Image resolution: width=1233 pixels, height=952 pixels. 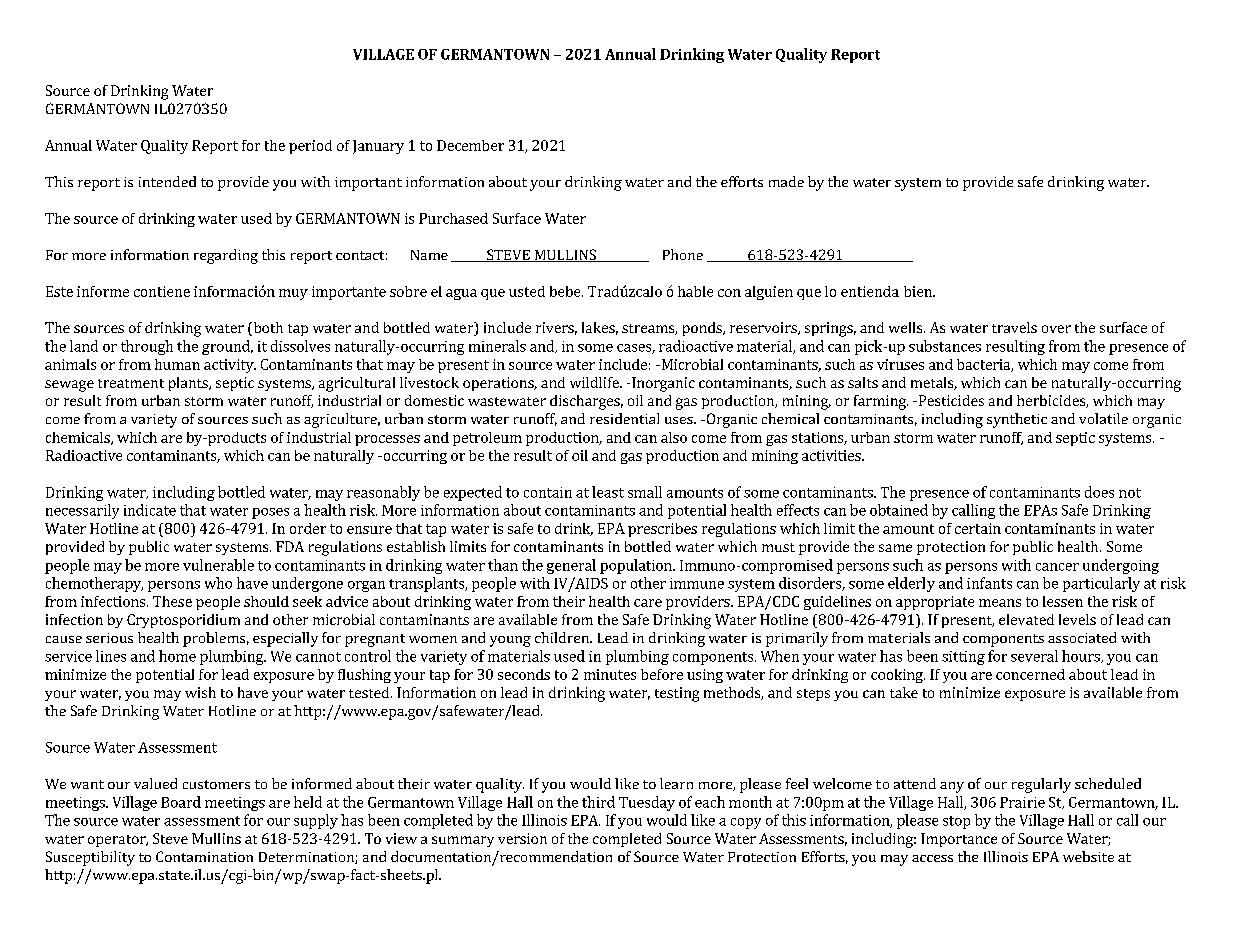 I want to click on means, so click(x=1000, y=603).
